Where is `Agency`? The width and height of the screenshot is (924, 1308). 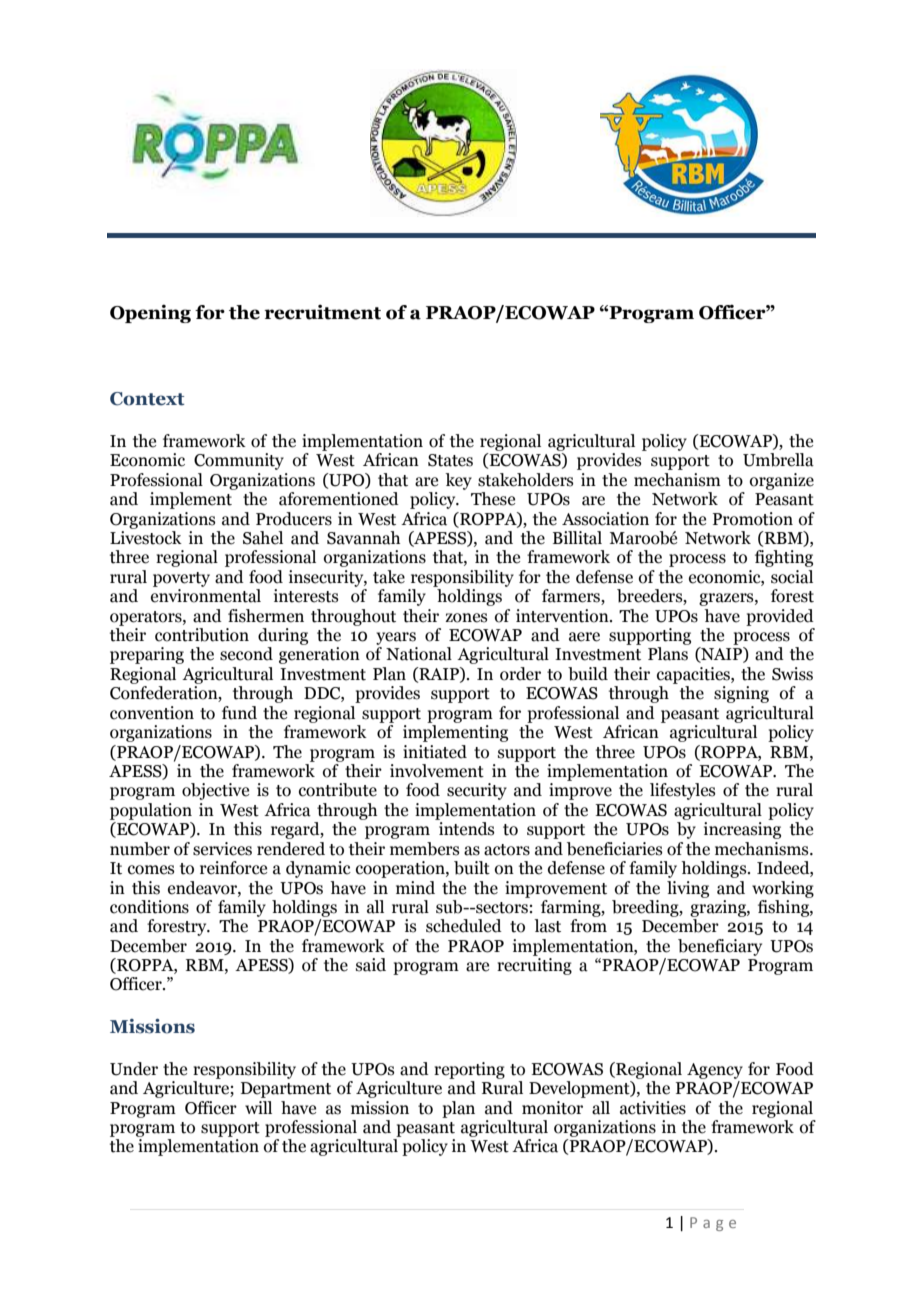 Agency is located at coordinates (715, 1071).
